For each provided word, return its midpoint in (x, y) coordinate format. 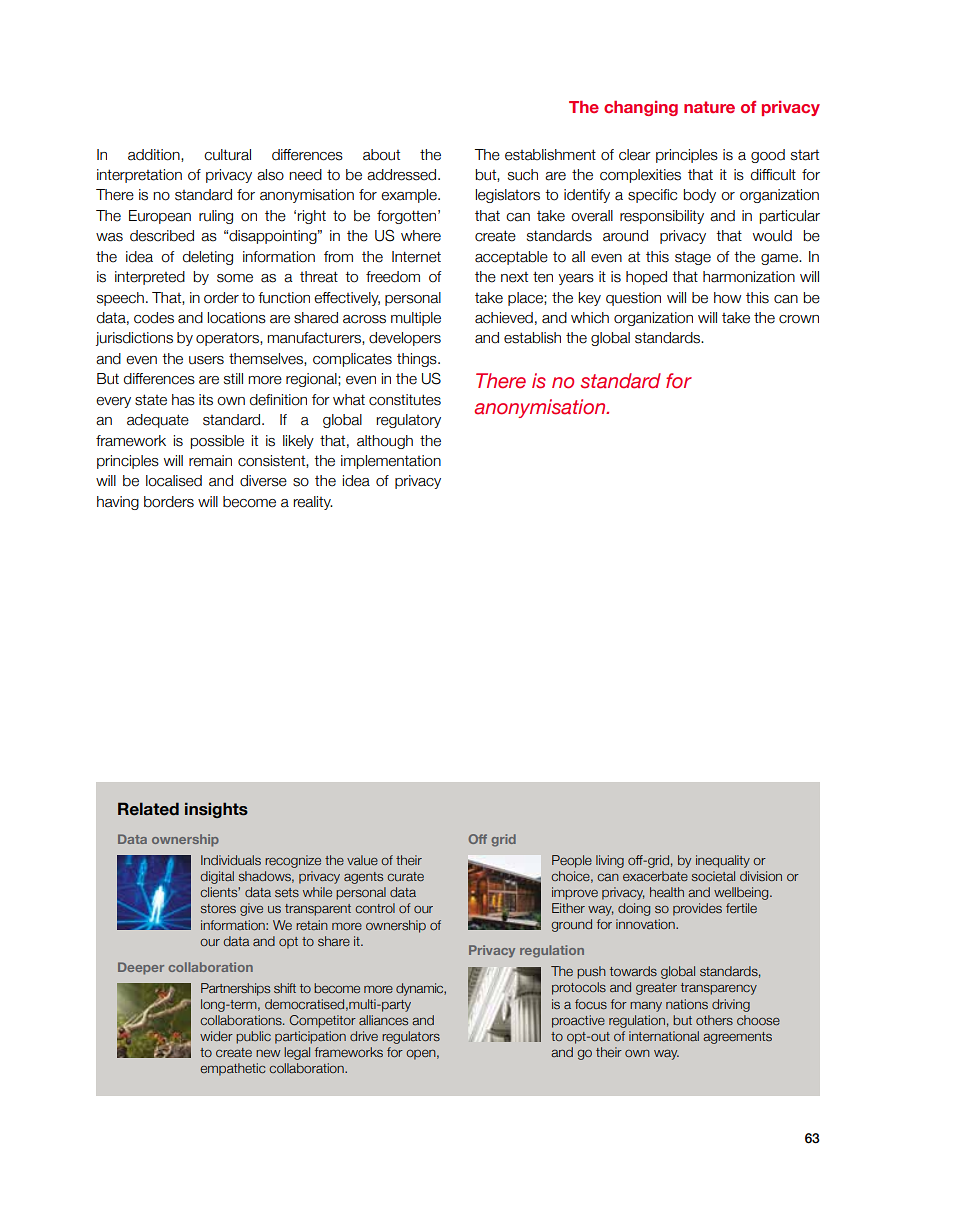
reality (313, 503)
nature (709, 107)
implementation (391, 462)
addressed (403, 175)
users (206, 360)
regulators (411, 1037)
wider (216, 1036)
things (418, 360)
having (118, 503)
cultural (227, 155)
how (727, 298)
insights (216, 810)
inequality (723, 861)
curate (405, 876)
